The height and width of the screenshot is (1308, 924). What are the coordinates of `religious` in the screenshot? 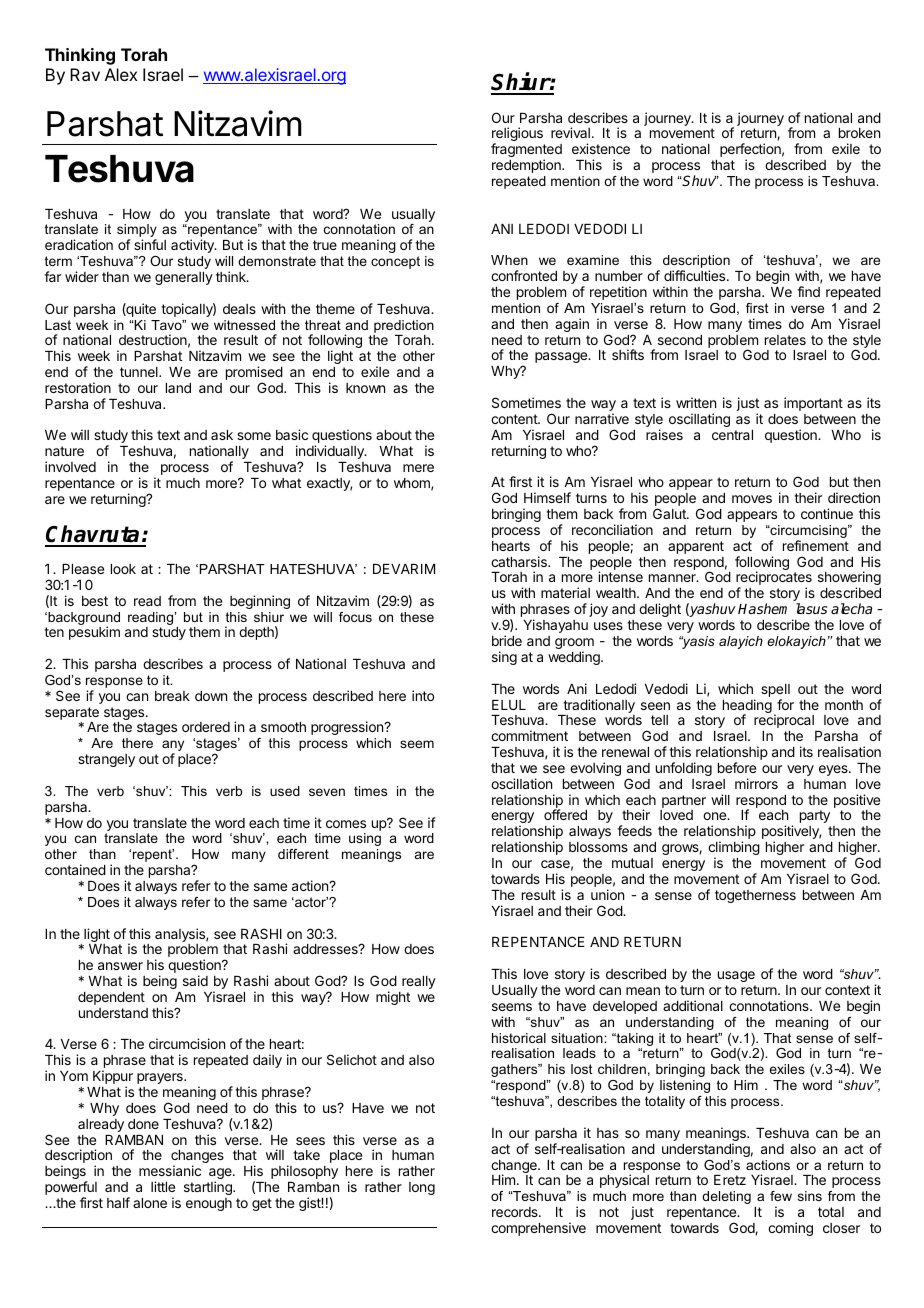 It's located at (517, 135).
